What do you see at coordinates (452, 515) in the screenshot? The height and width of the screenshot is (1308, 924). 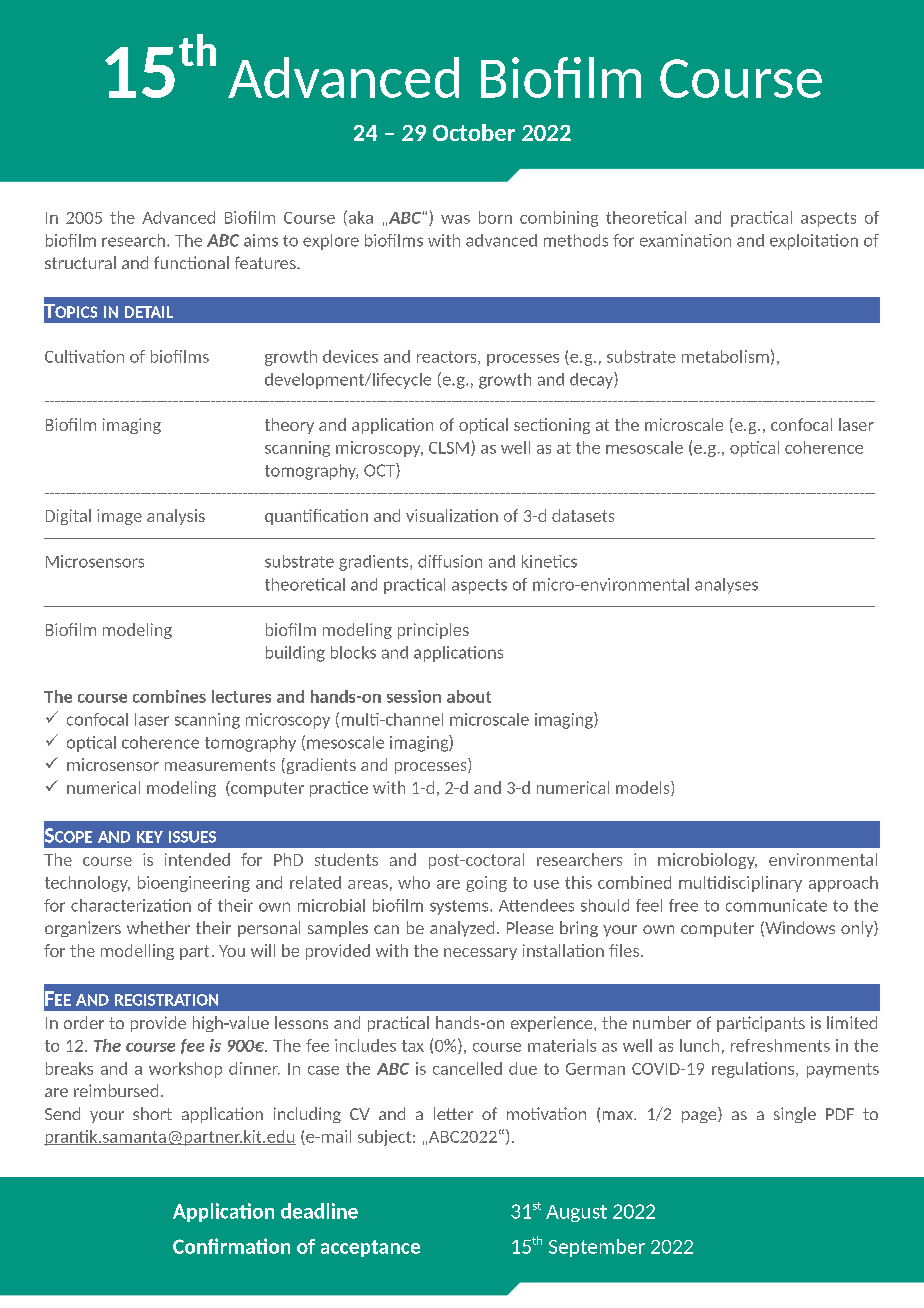 I see `visualization` at bounding box center [452, 515].
